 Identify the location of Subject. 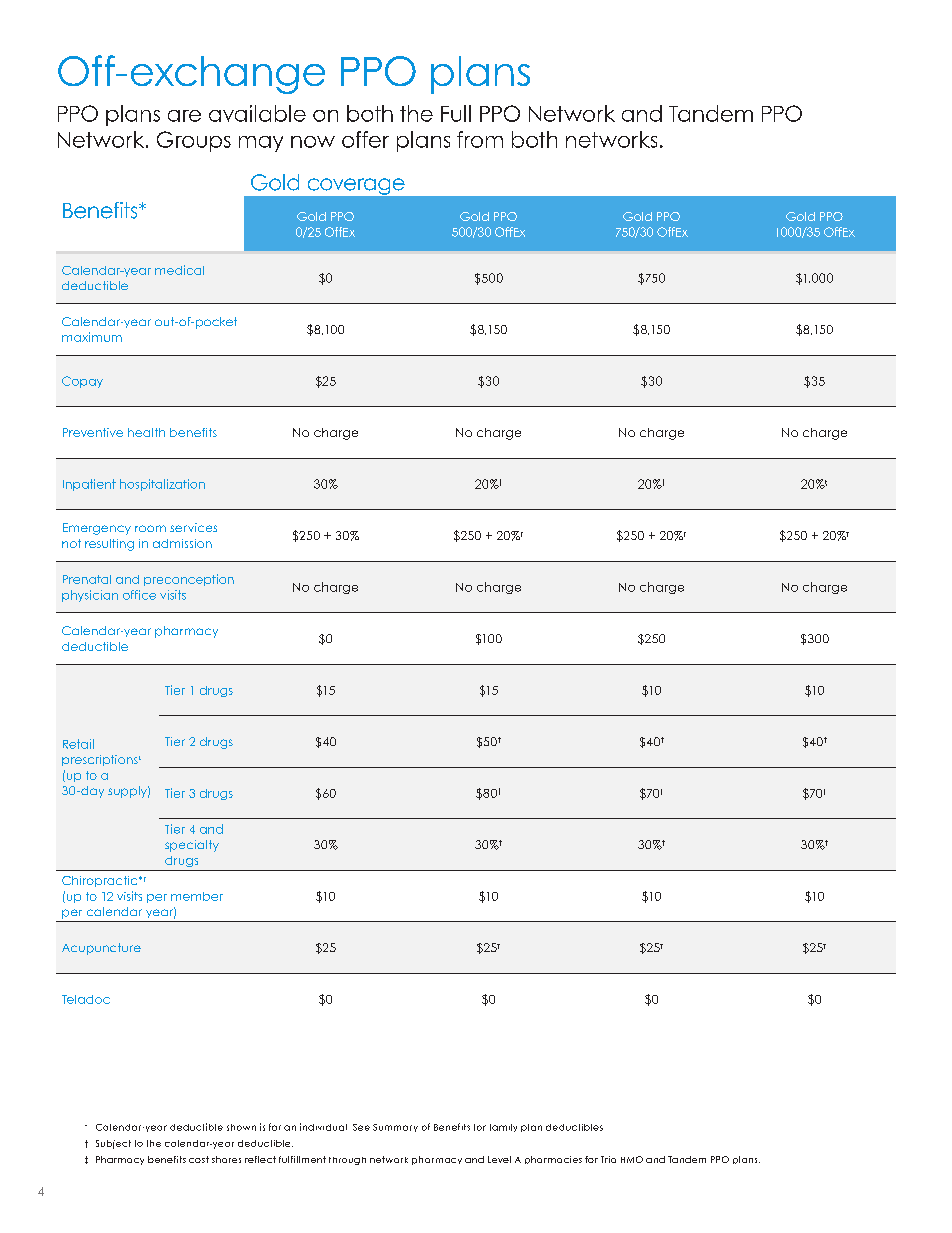
(113, 1144).
